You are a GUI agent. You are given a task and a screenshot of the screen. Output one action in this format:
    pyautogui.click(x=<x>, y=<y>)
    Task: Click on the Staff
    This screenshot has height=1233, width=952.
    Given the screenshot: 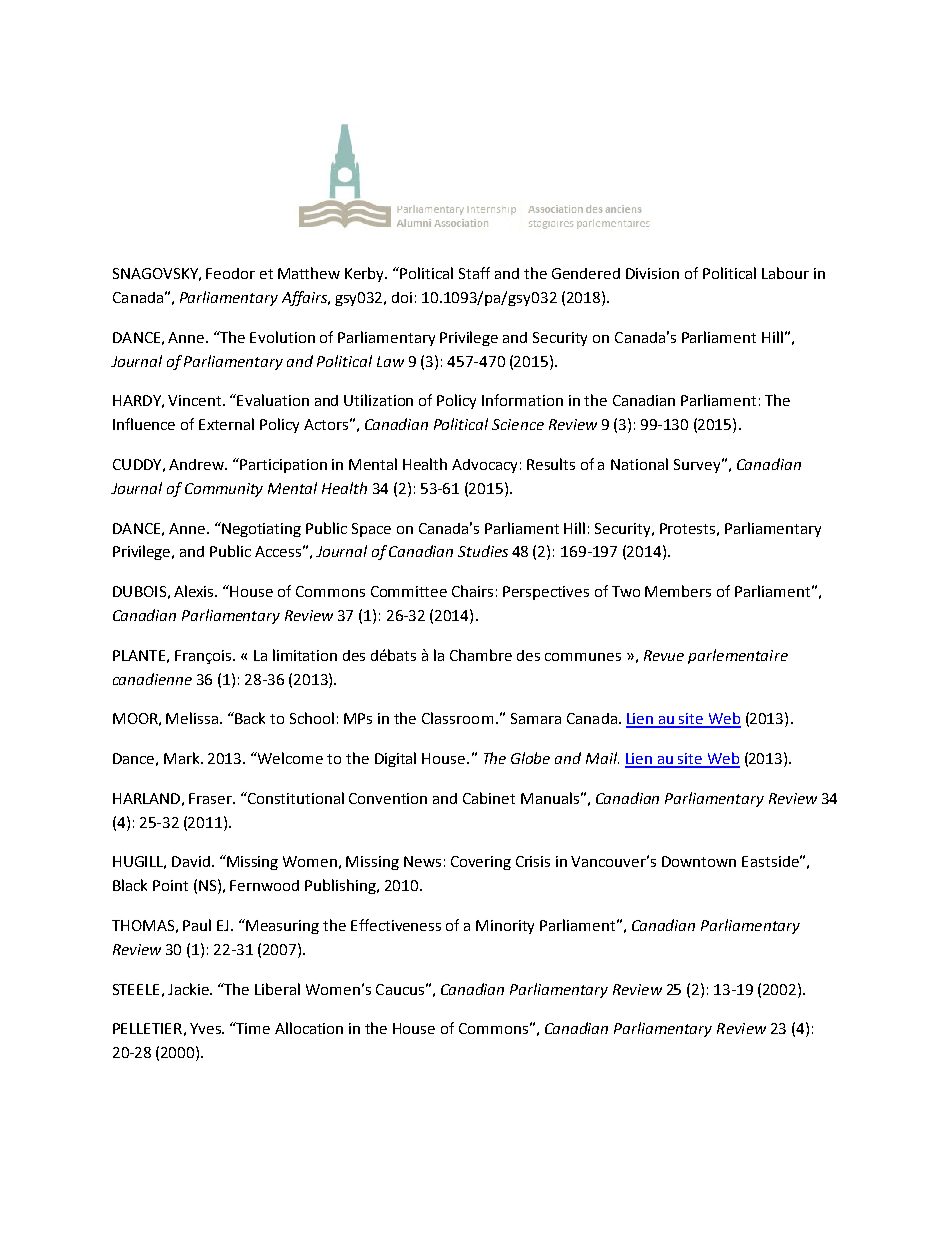 What is the action you would take?
    pyautogui.click(x=474, y=273)
